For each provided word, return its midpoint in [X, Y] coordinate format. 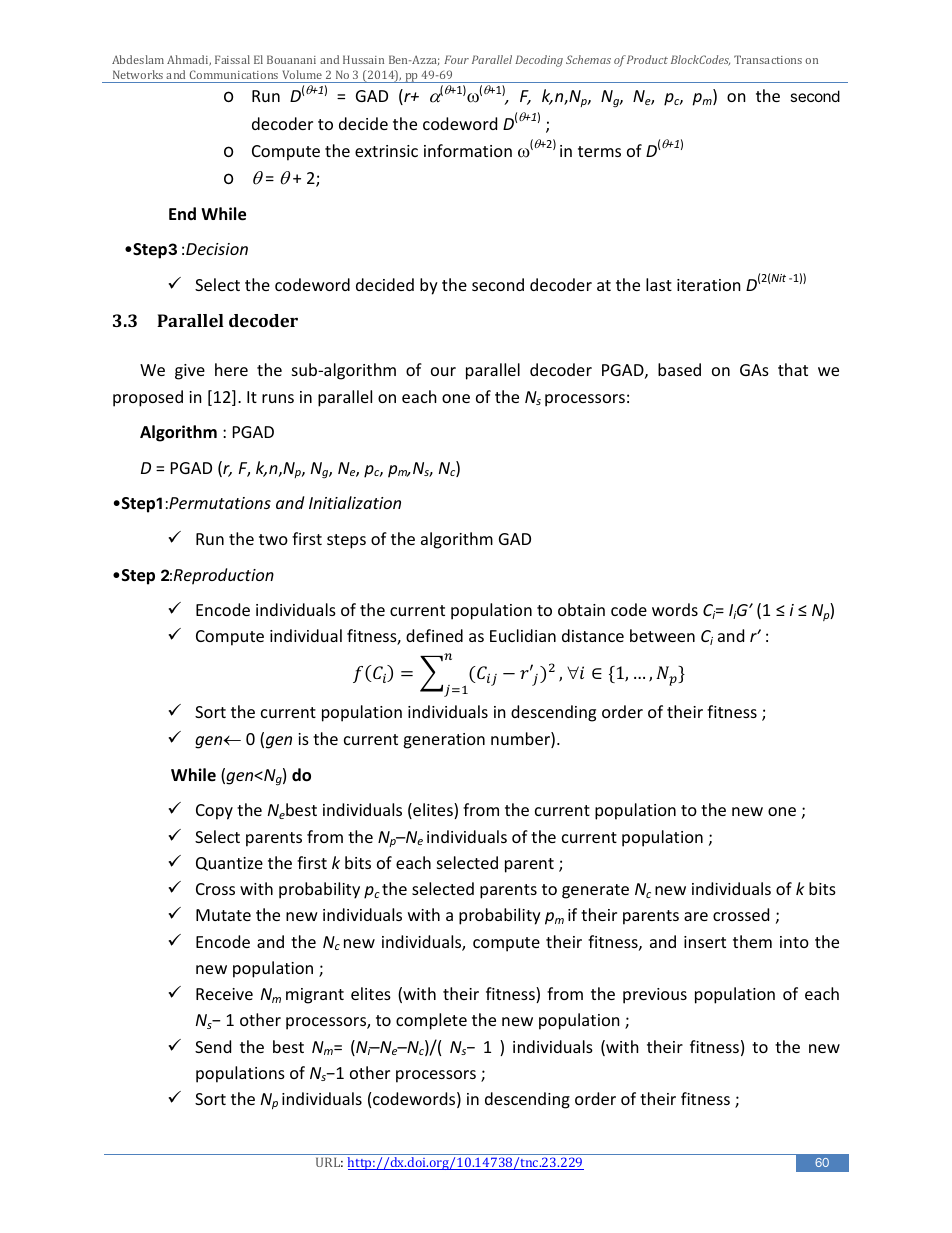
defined [434, 635]
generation [444, 741]
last [659, 284]
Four [456, 59]
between [662, 635]
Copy [214, 812]
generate [595, 891]
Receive [224, 994]
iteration [709, 285]
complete [431, 1021]
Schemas [588, 59]
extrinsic [386, 151]
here [231, 369]
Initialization [355, 502]
